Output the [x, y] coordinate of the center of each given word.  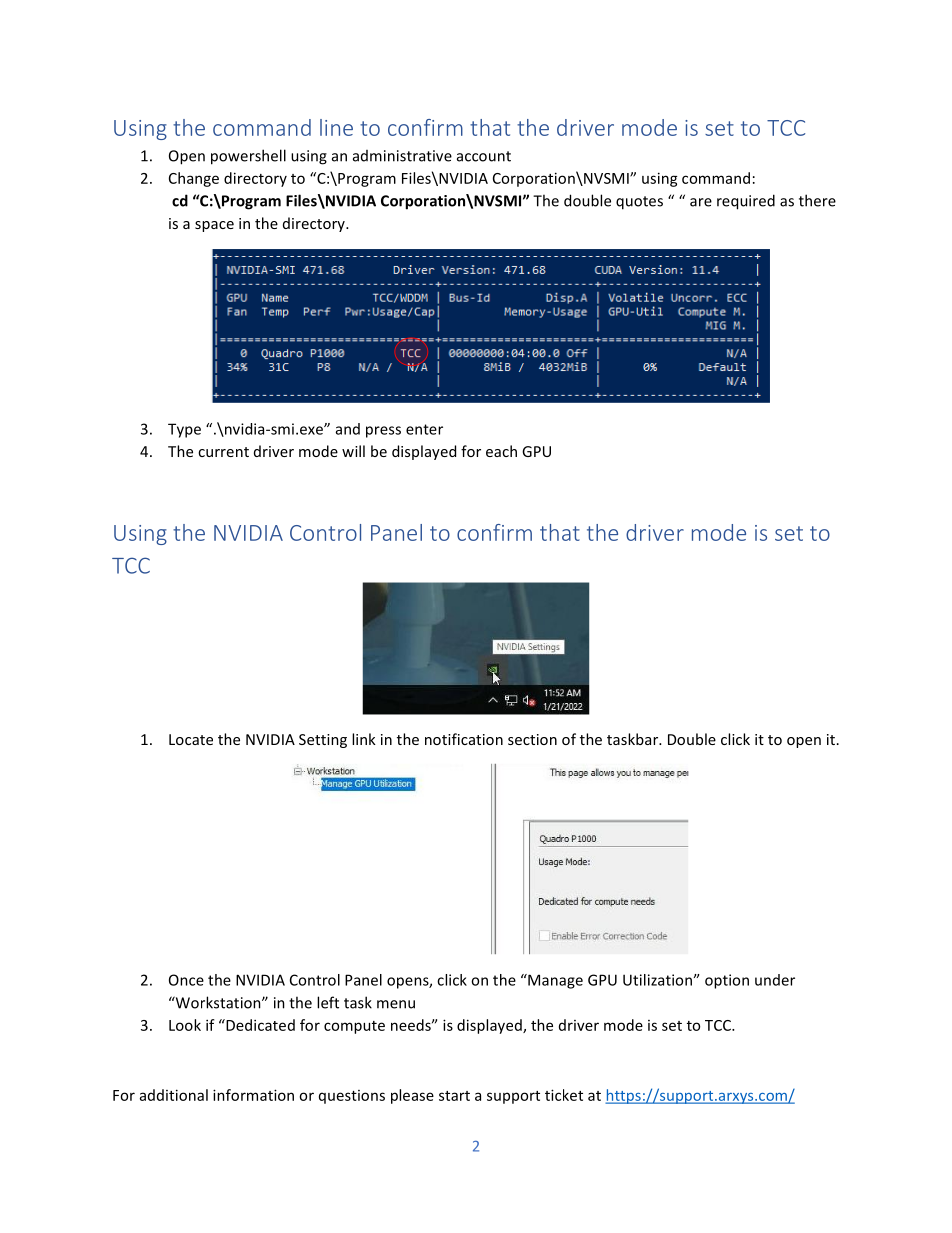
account [484, 156]
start [454, 1096]
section [532, 739]
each [501, 451]
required [746, 202]
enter [424, 429]
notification [464, 739]
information [253, 1095]
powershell [248, 157]
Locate [191, 739]
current [223, 452]
